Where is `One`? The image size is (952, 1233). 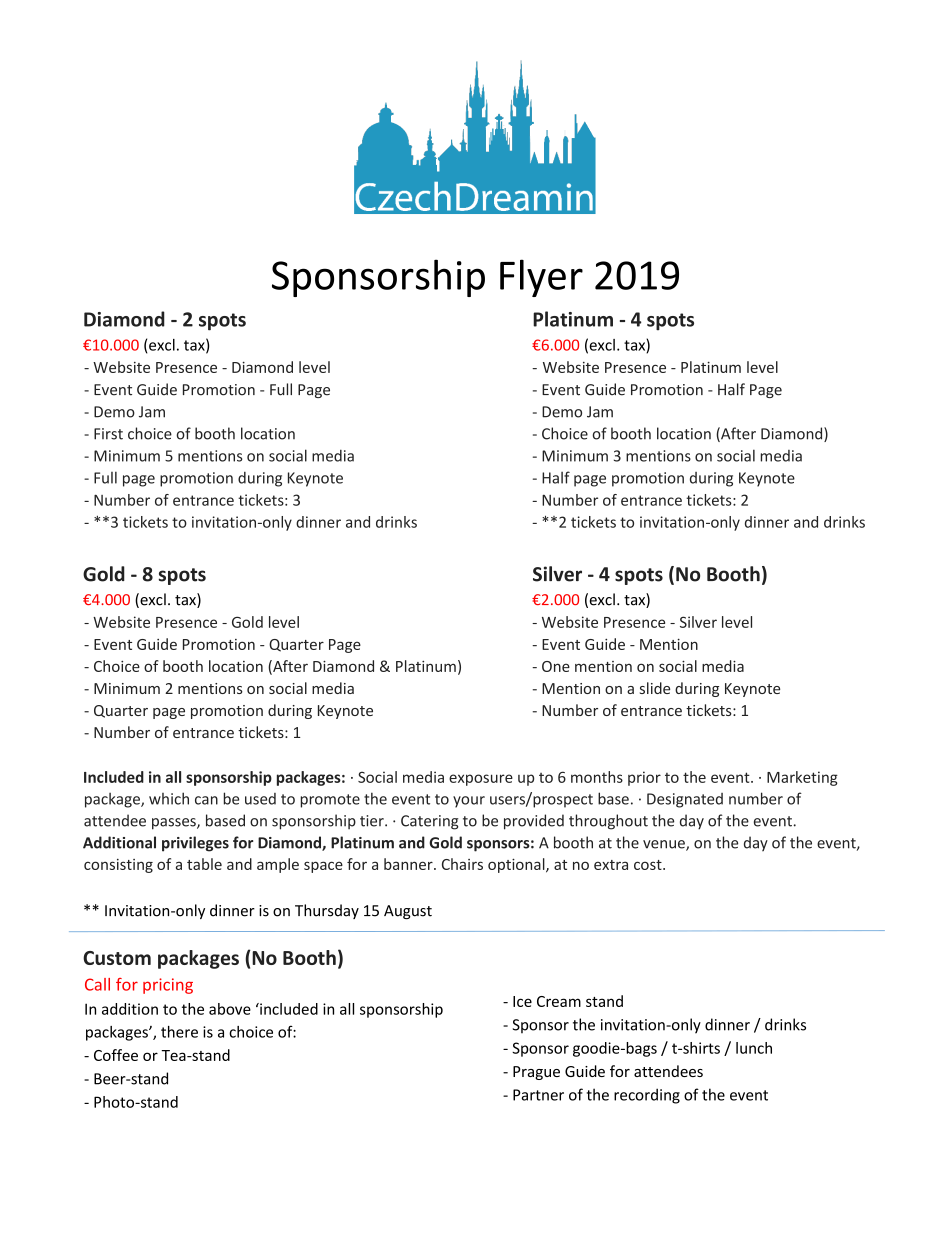 One is located at coordinates (556, 666).
